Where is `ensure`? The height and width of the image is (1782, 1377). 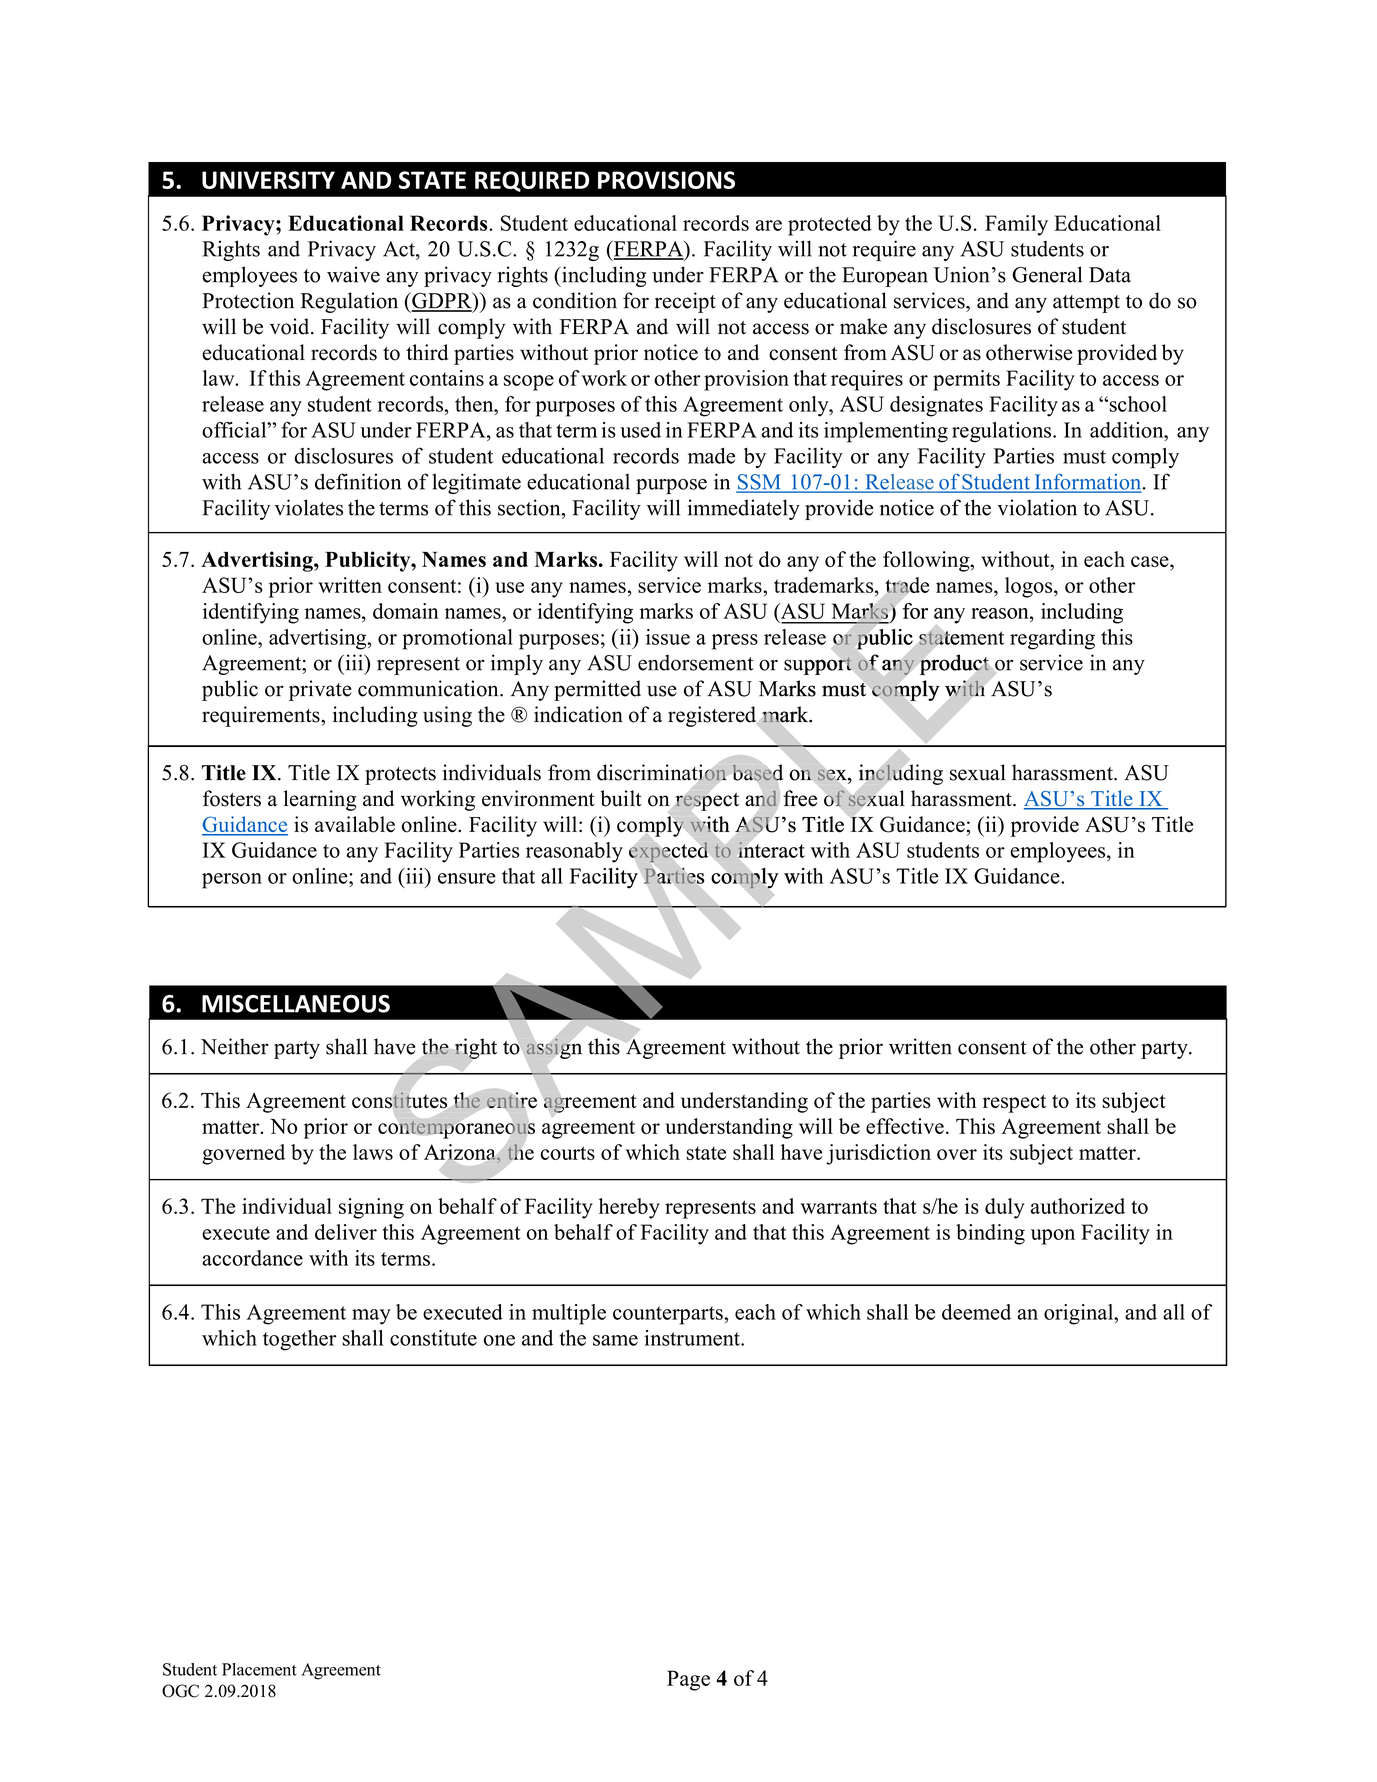 ensure is located at coordinates (467, 878).
